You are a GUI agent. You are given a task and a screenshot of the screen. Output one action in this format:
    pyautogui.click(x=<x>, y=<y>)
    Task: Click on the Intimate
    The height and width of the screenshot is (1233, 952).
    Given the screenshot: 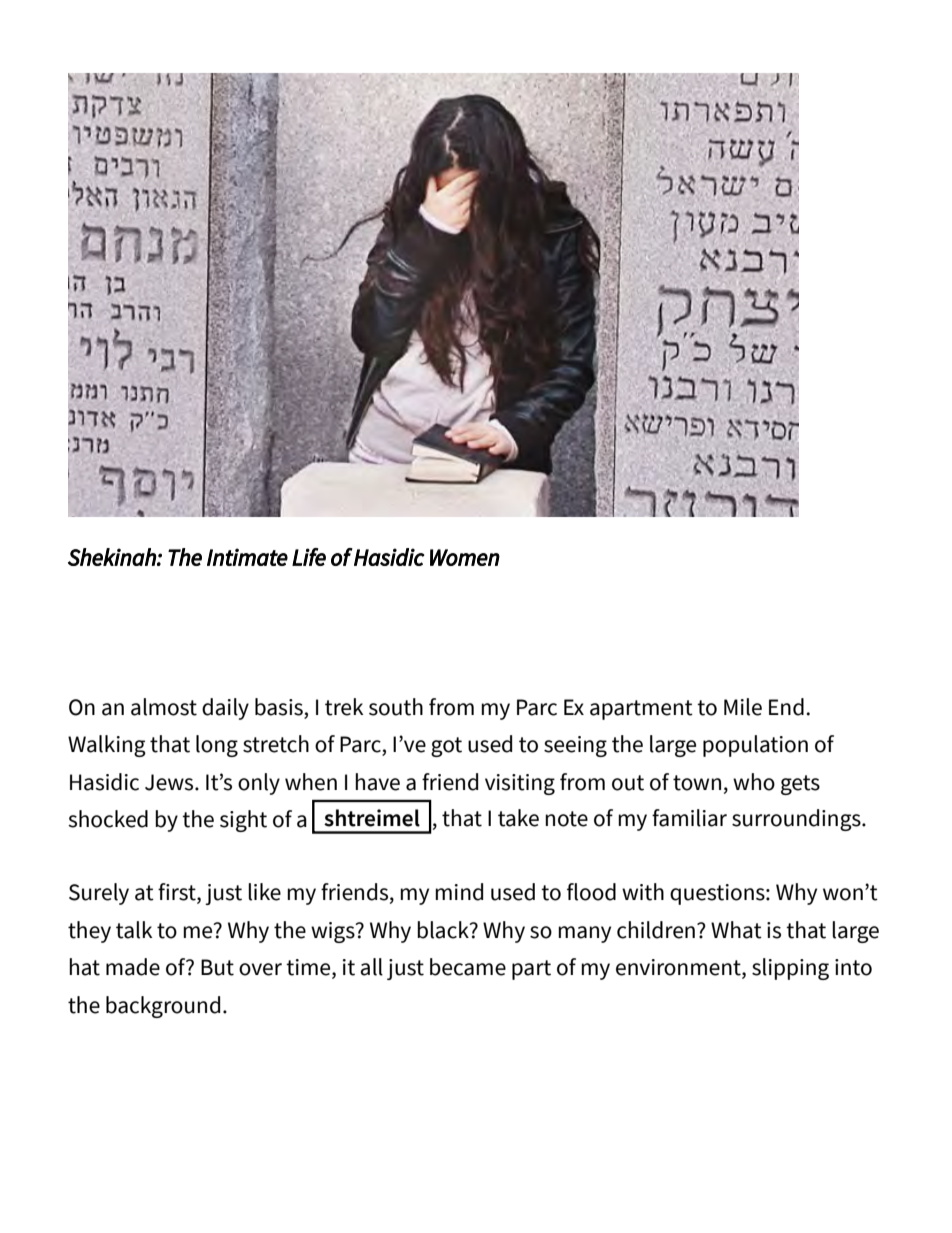 What is the action you would take?
    pyautogui.click(x=247, y=557)
